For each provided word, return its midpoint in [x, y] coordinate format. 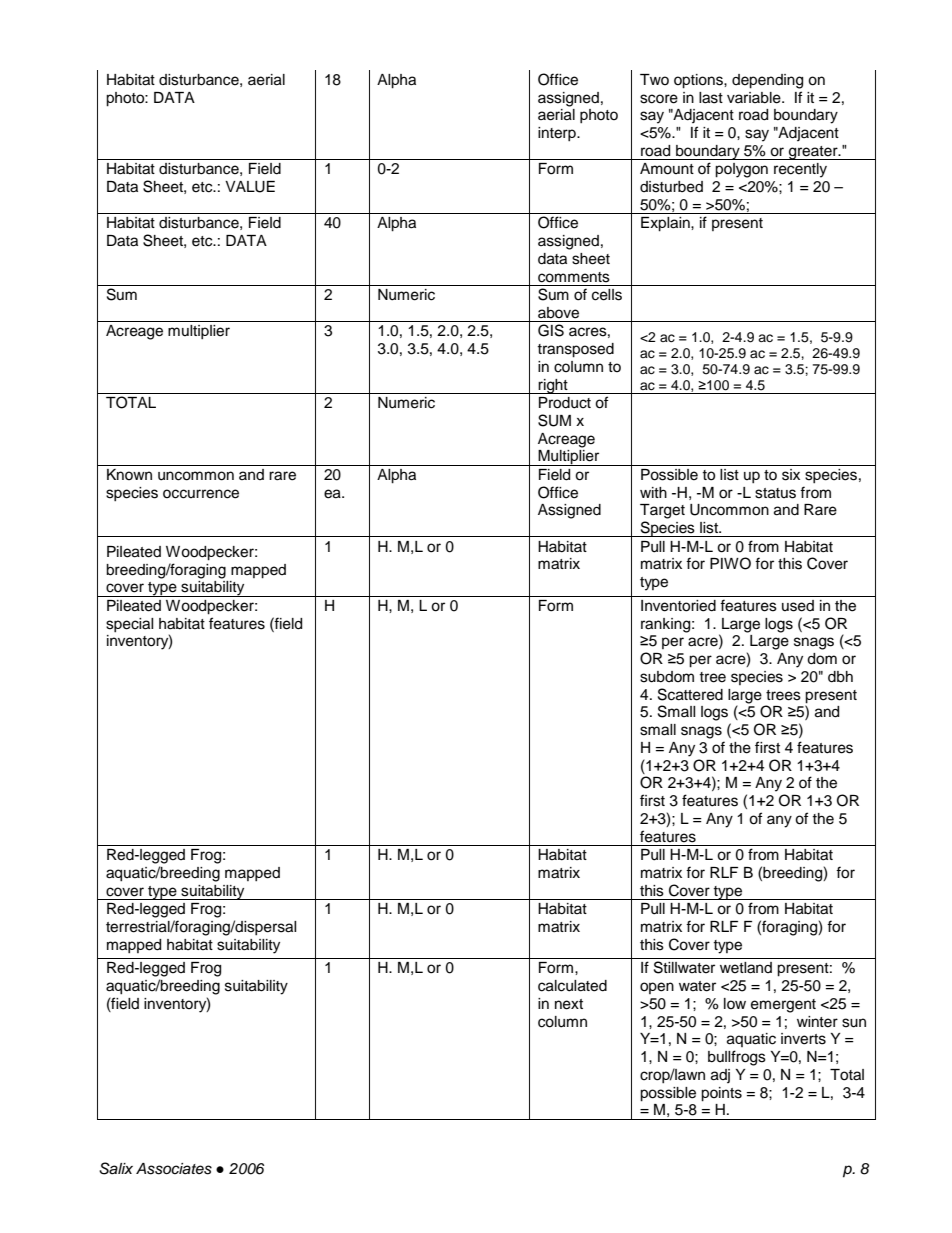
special [129, 625]
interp [558, 134]
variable [755, 98]
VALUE [250, 187]
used [798, 606]
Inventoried [678, 606]
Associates [174, 1169]
